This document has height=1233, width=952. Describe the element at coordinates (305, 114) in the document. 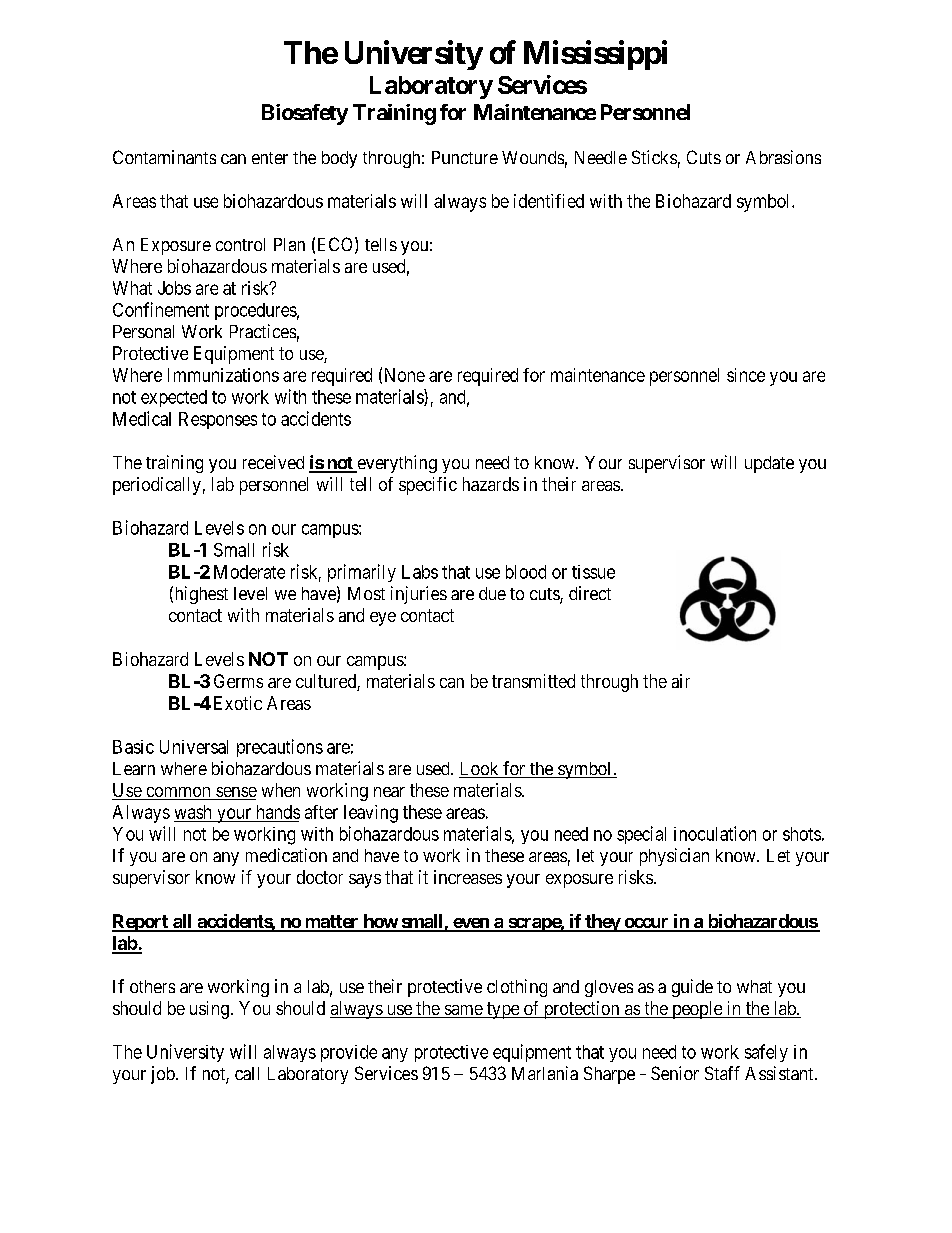

I see `Biosafety` at that location.
